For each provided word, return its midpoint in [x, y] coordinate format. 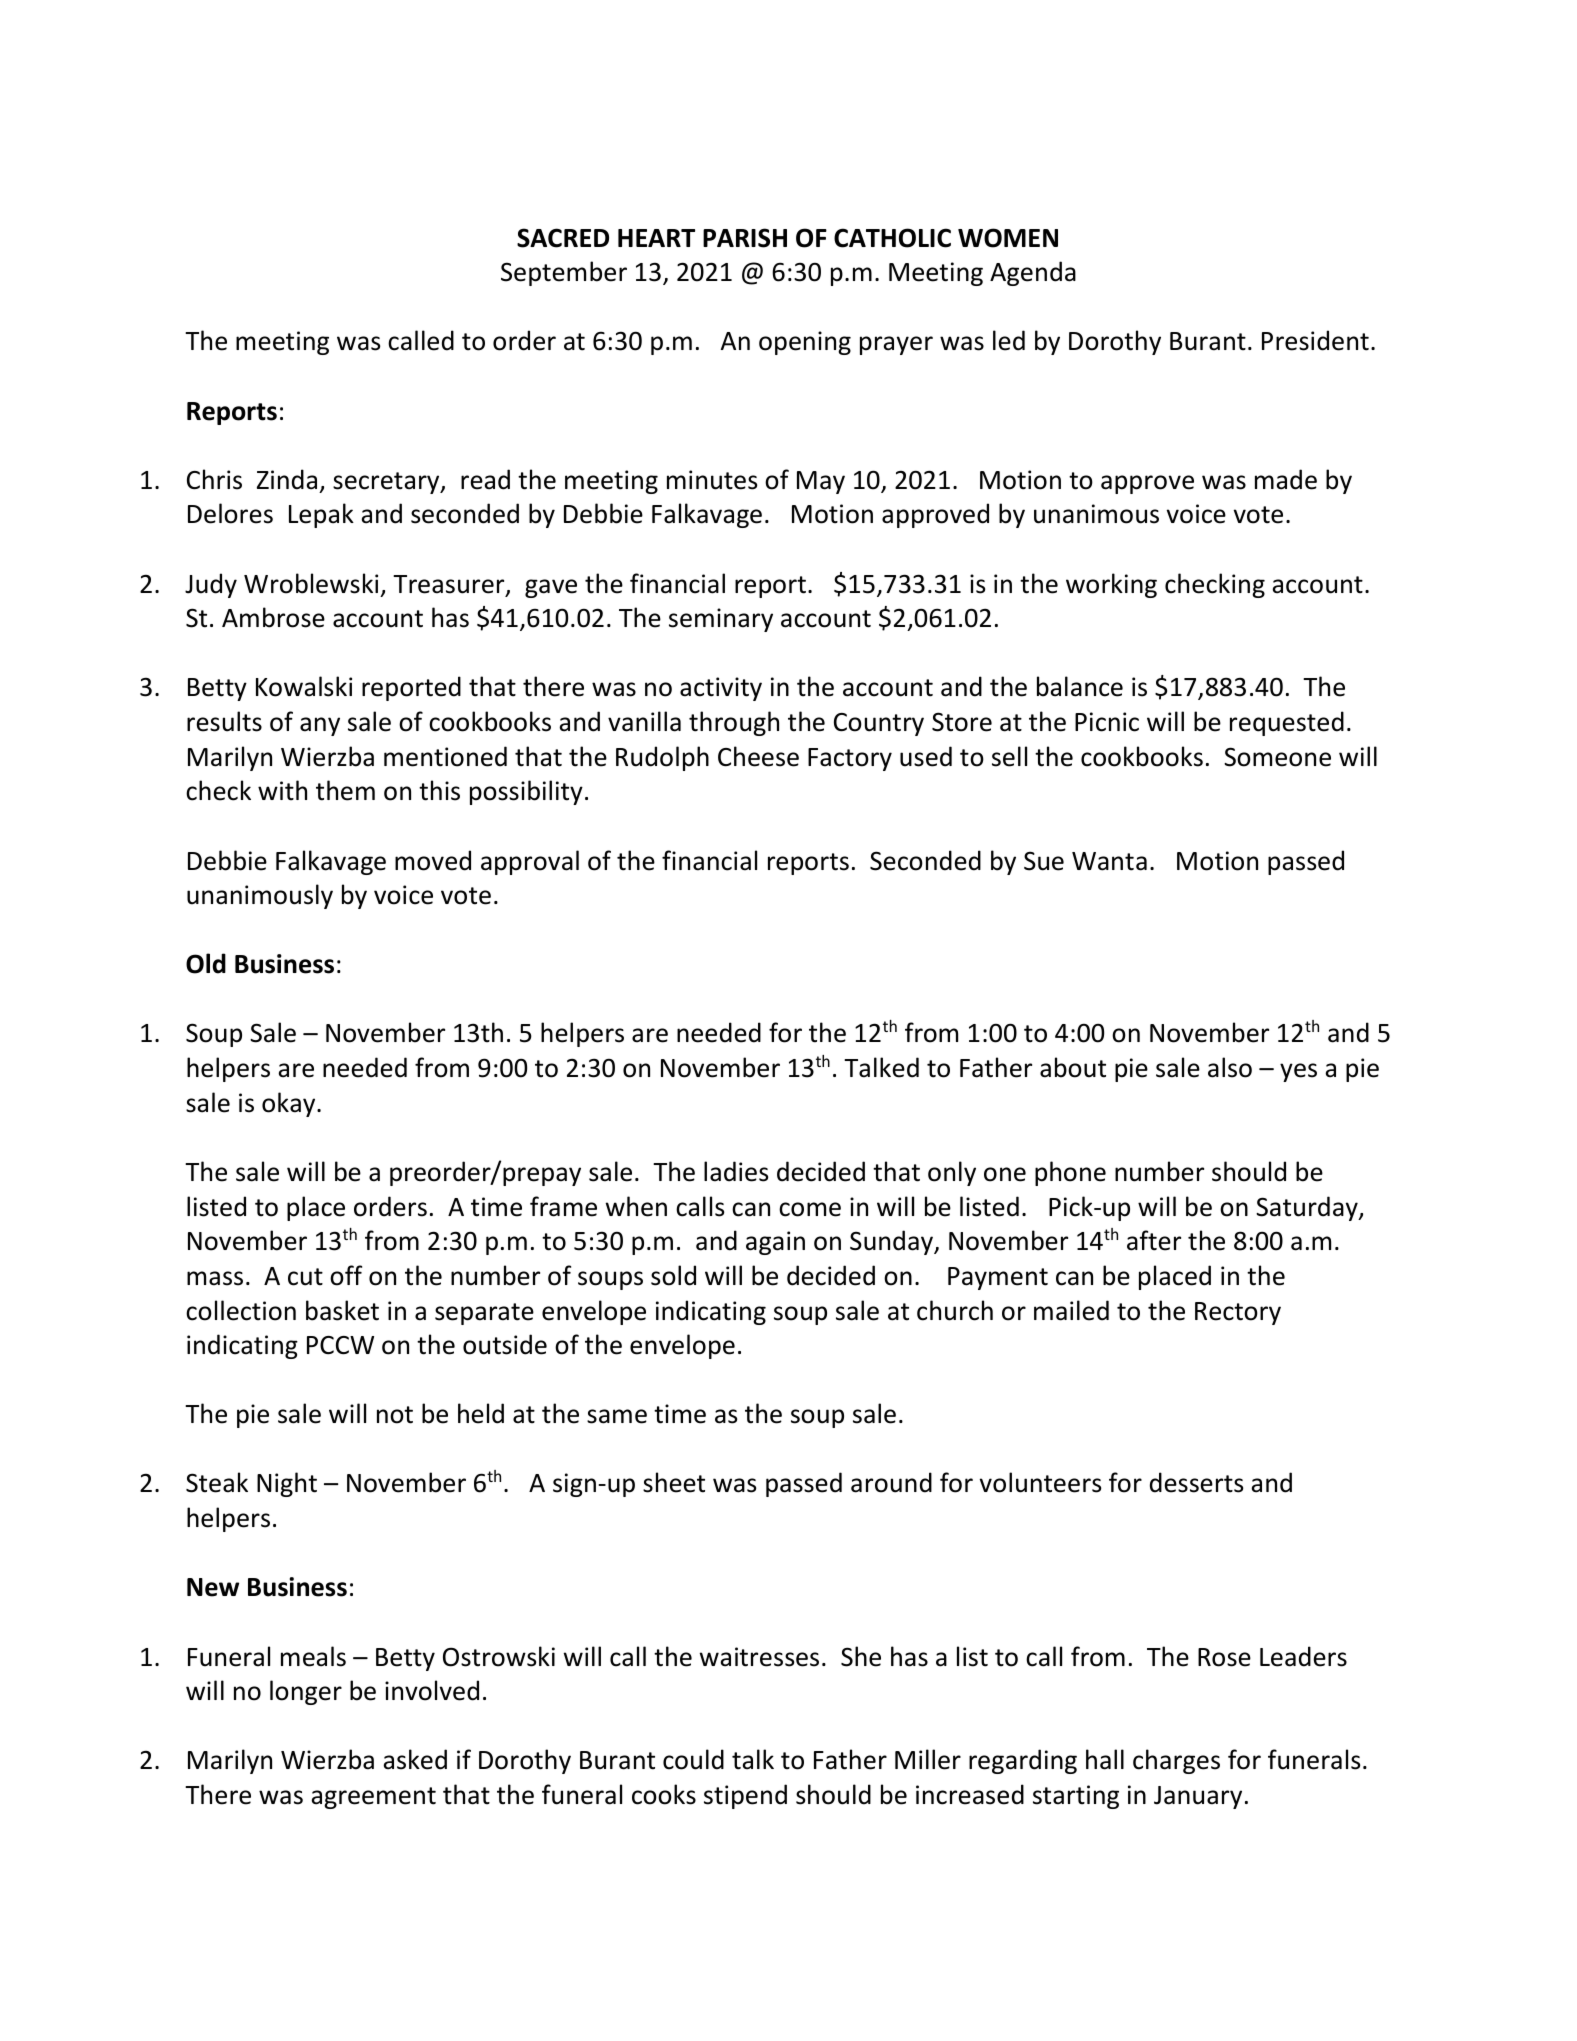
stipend [745, 1796]
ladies [736, 1171]
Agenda [1033, 273]
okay [290, 1104]
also [1230, 1067]
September [564, 273]
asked [415, 1759]
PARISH [745, 238]
